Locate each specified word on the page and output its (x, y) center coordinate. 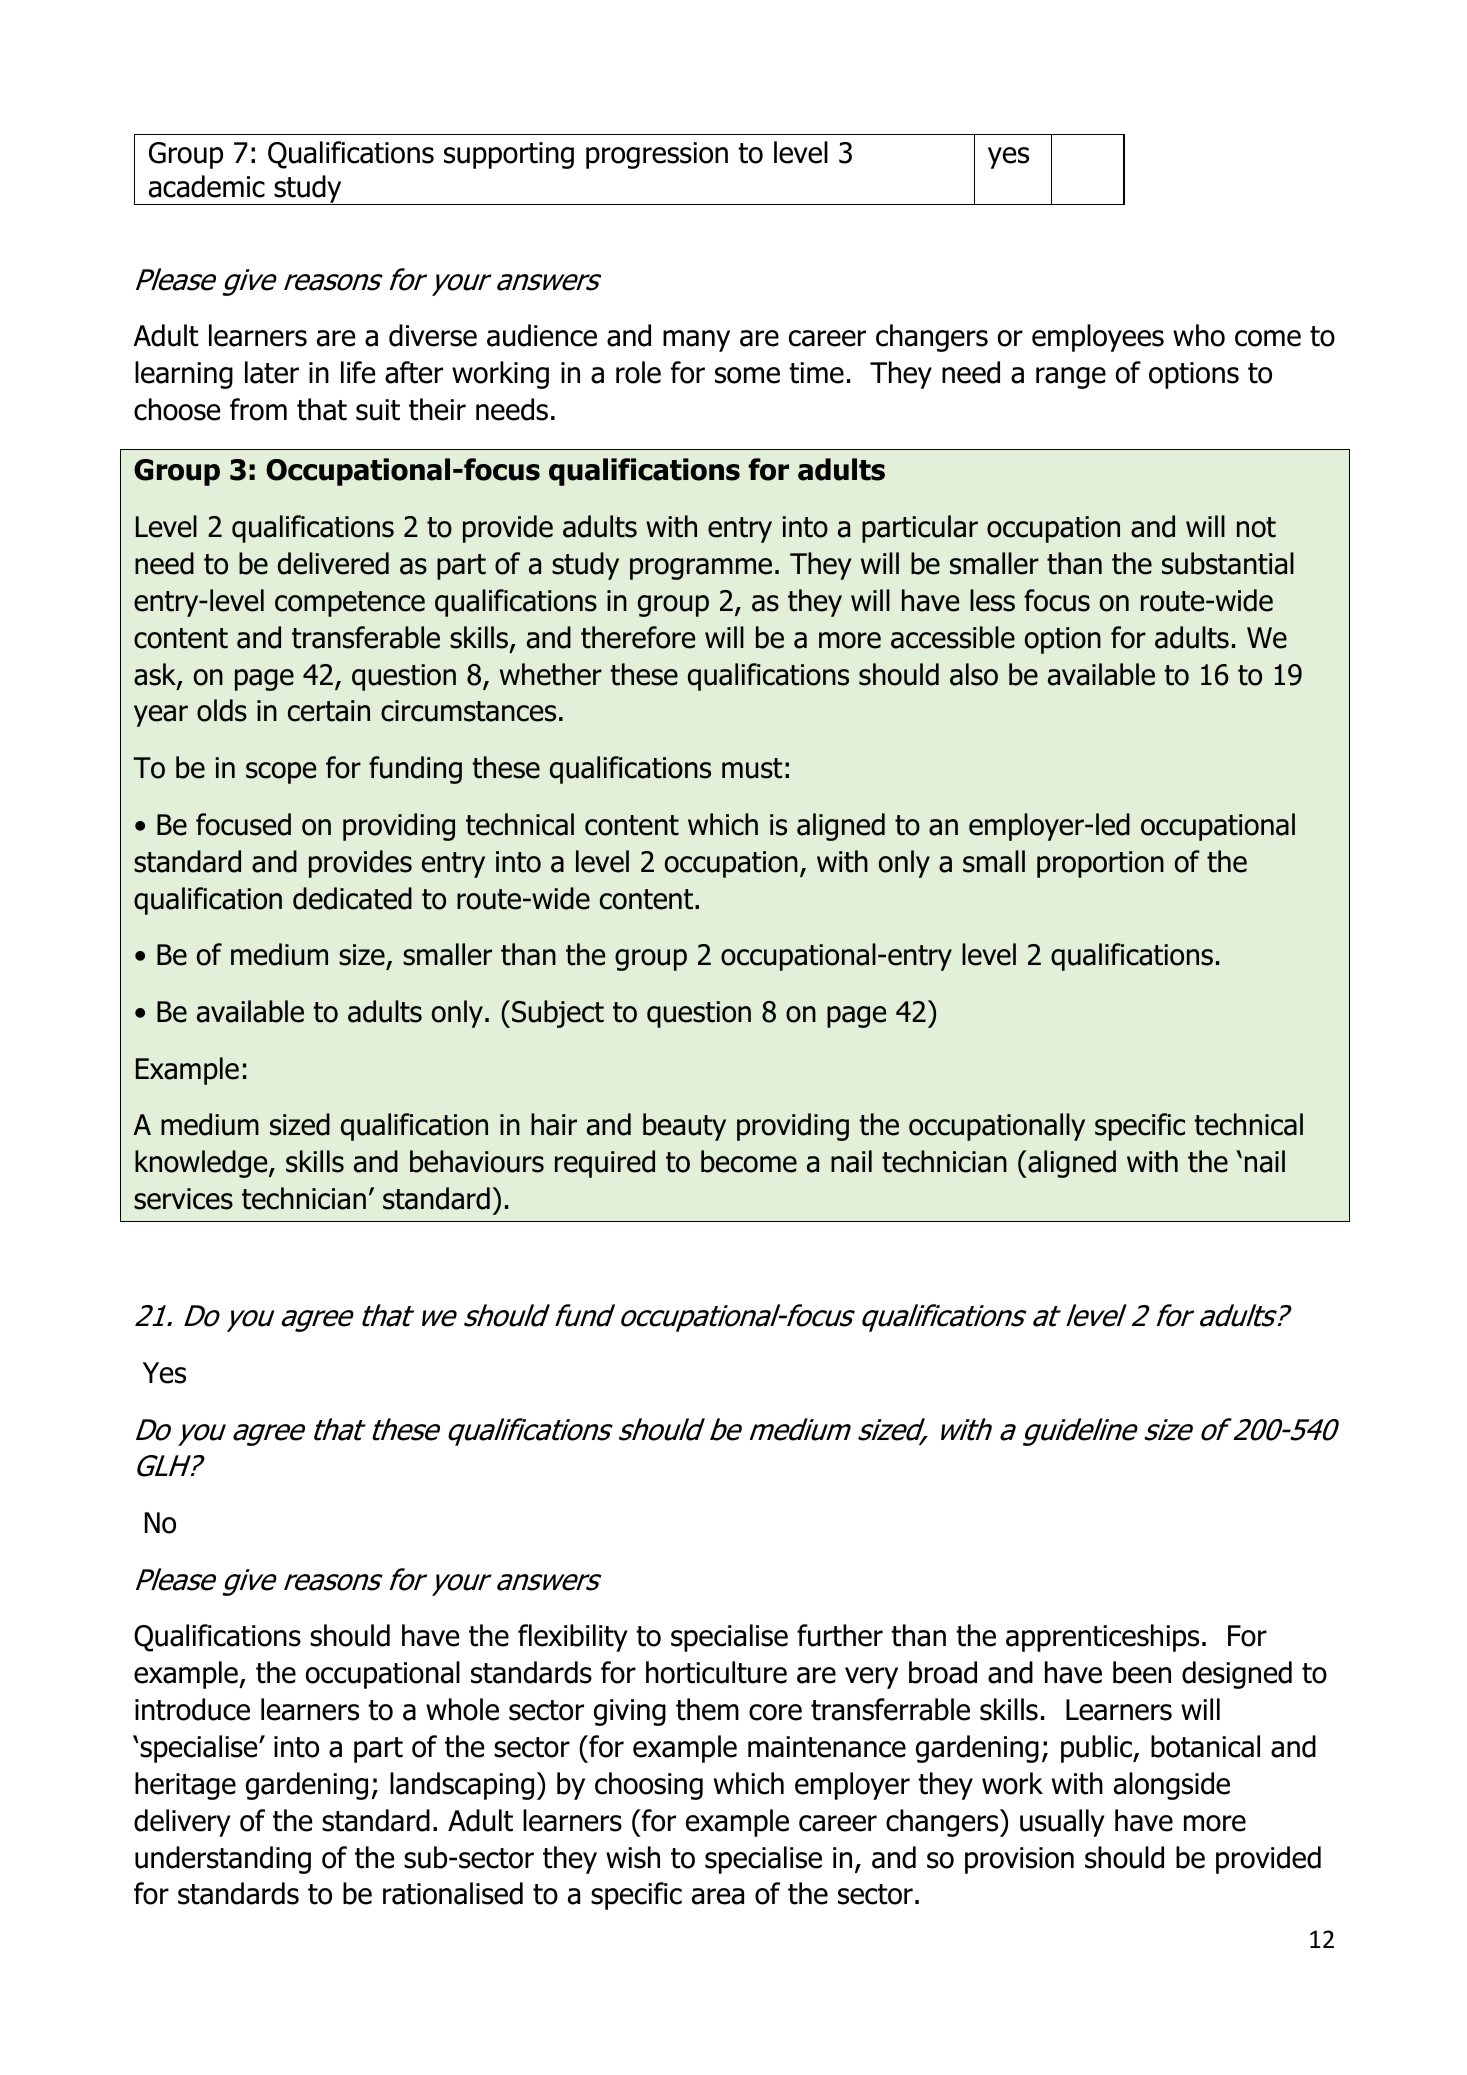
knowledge (202, 1164)
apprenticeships (1102, 1638)
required (605, 1164)
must (752, 768)
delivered (333, 563)
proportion (1100, 864)
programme (701, 569)
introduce (192, 1709)
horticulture (716, 1672)
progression (657, 155)
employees (1098, 338)
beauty (684, 1127)
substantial (1228, 563)
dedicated (352, 898)
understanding (223, 1860)
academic (207, 186)
